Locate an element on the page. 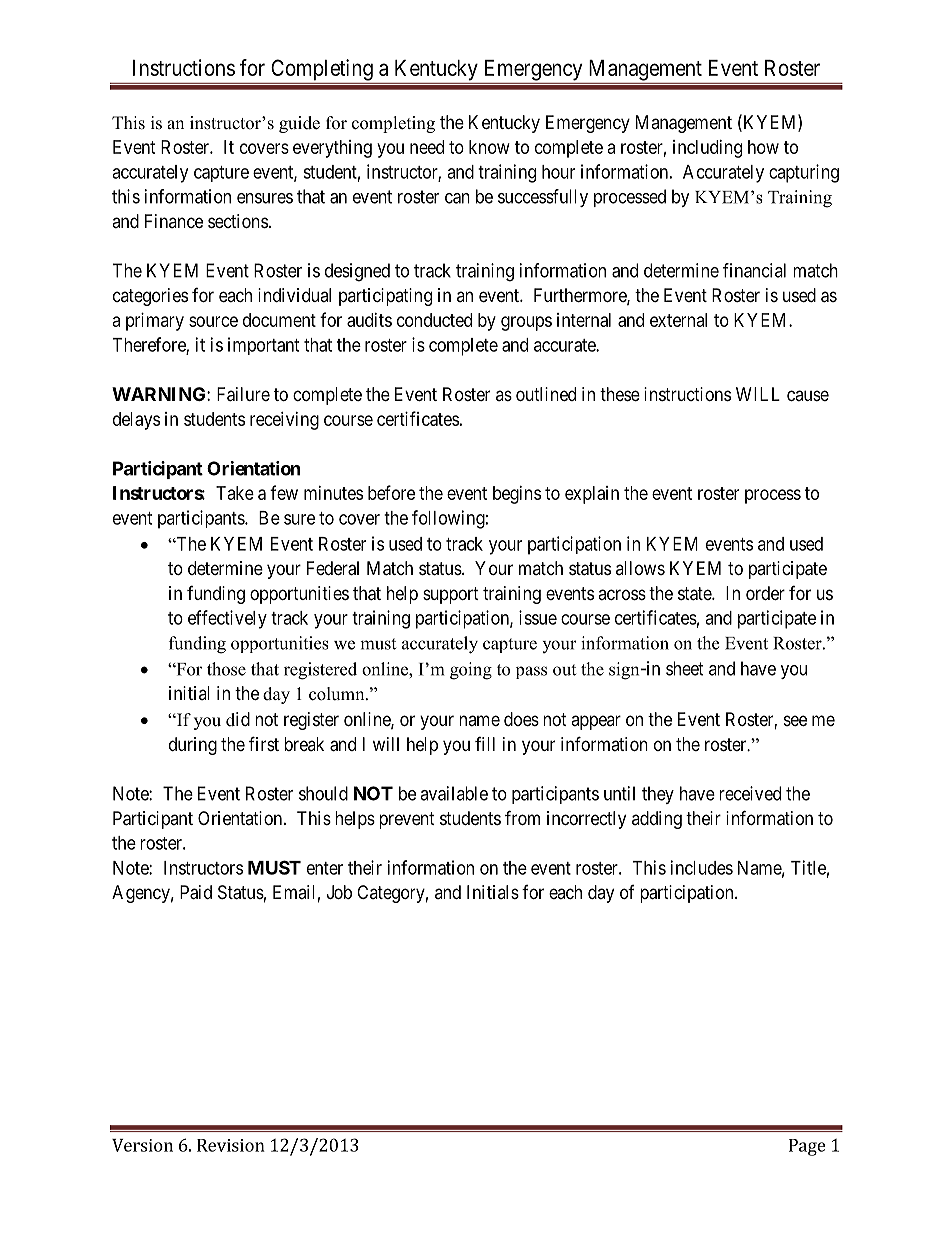 This image has height=1233, width=952. effectively is located at coordinates (227, 619).
